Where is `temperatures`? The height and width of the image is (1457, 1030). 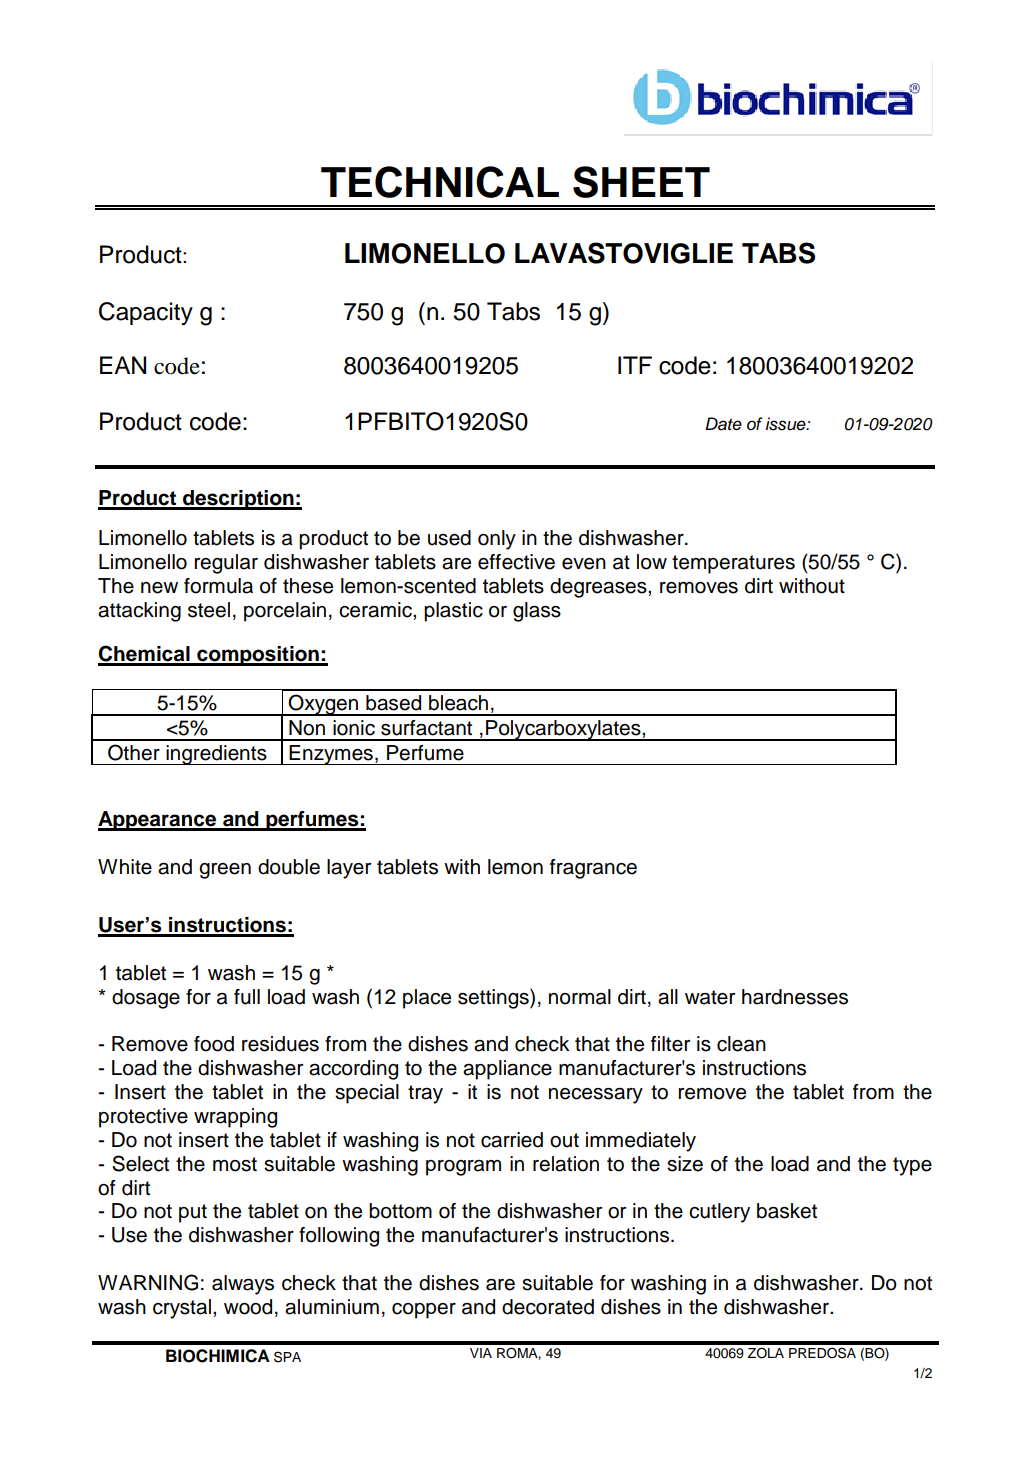
temperatures is located at coordinates (733, 564).
